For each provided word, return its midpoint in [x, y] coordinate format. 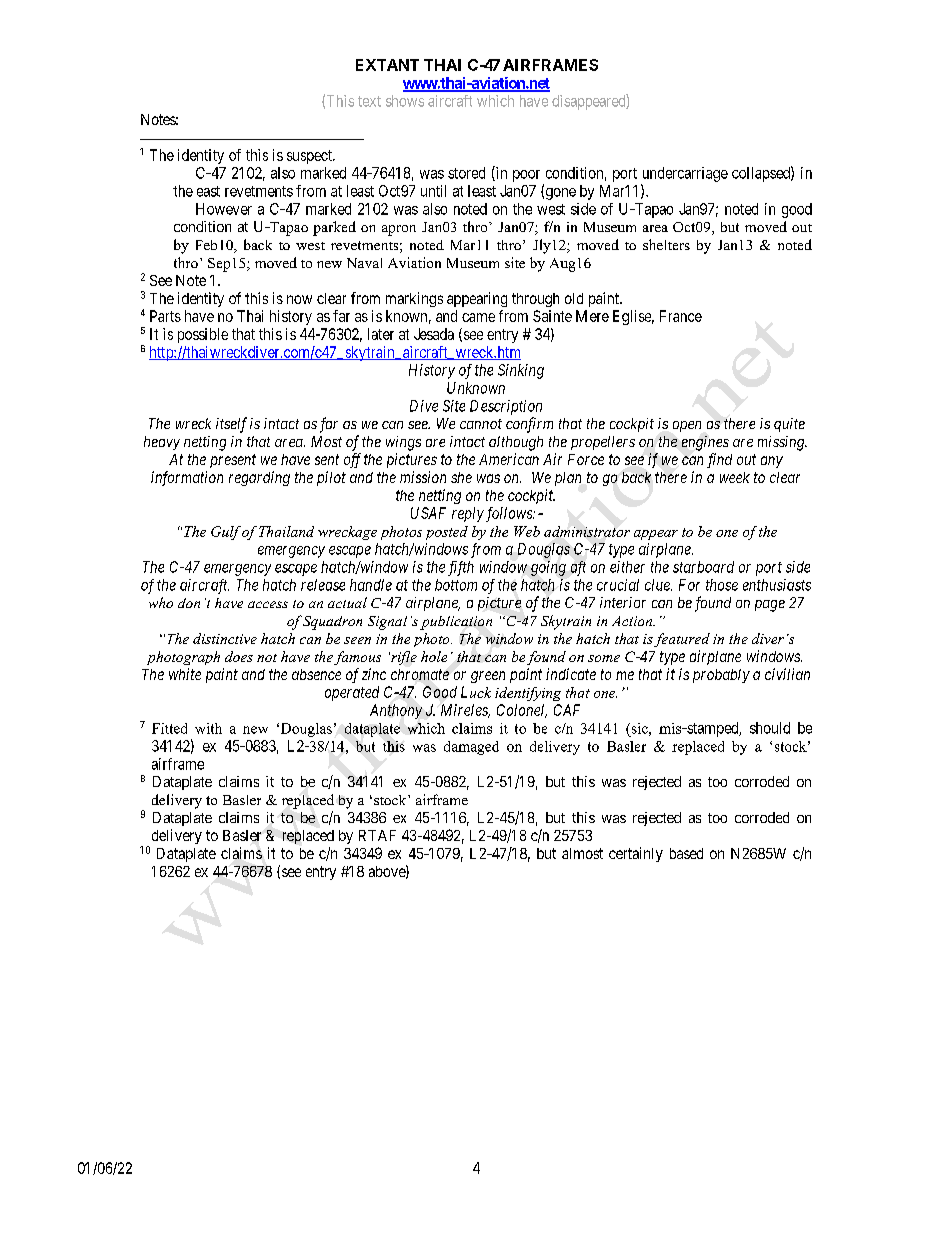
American [509, 459]
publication [456, 623]
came [478, 317]
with [208, 728]
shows [405, 101]
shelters [666, 244]
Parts [165, 316]
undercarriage [685, 174]
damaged [471, 748]
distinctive [225, 638]
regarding [259, 478]
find [719, 460]
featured [682, 640]
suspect [310, 157]
